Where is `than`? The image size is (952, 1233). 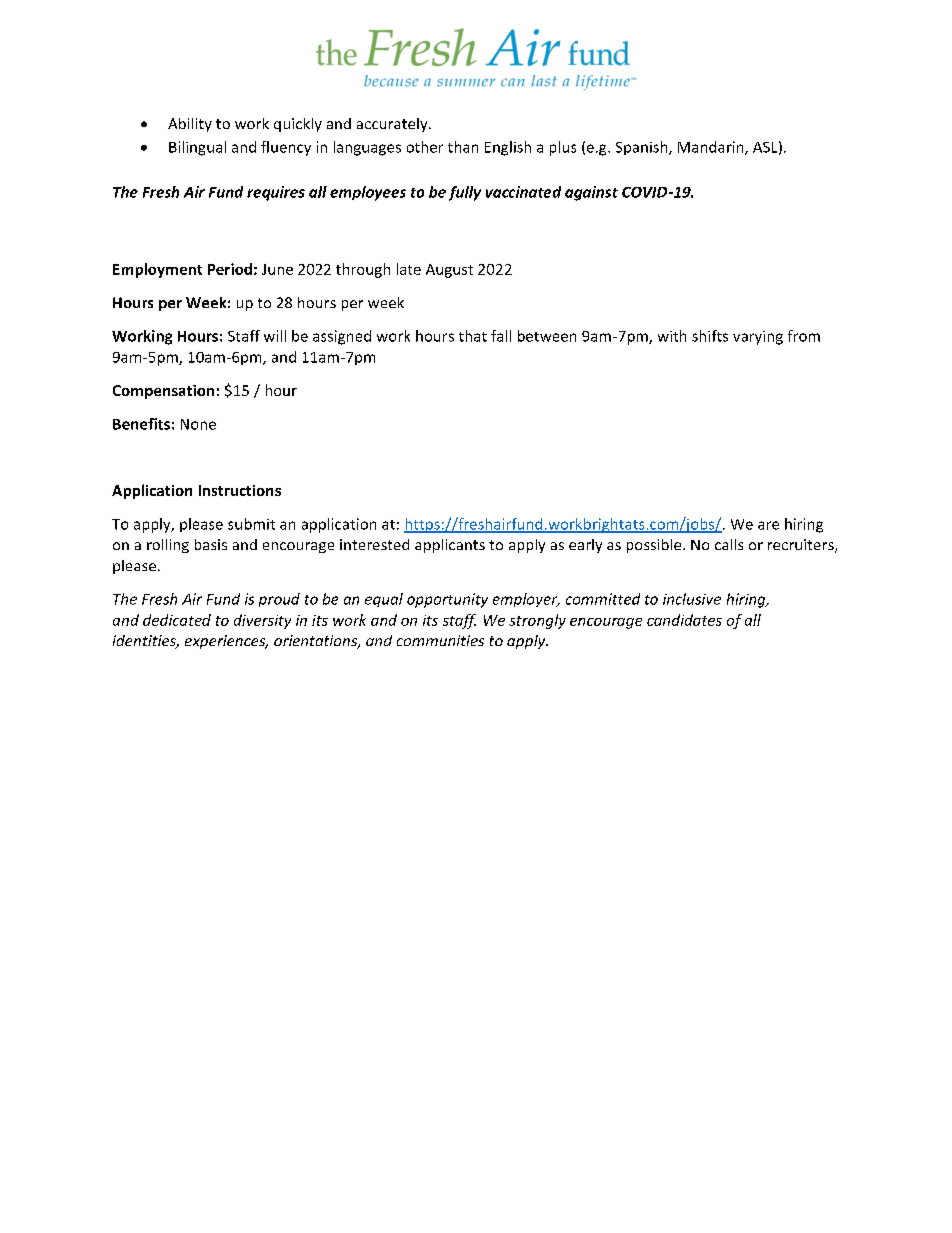
than is located at coordinates (463, 147).
